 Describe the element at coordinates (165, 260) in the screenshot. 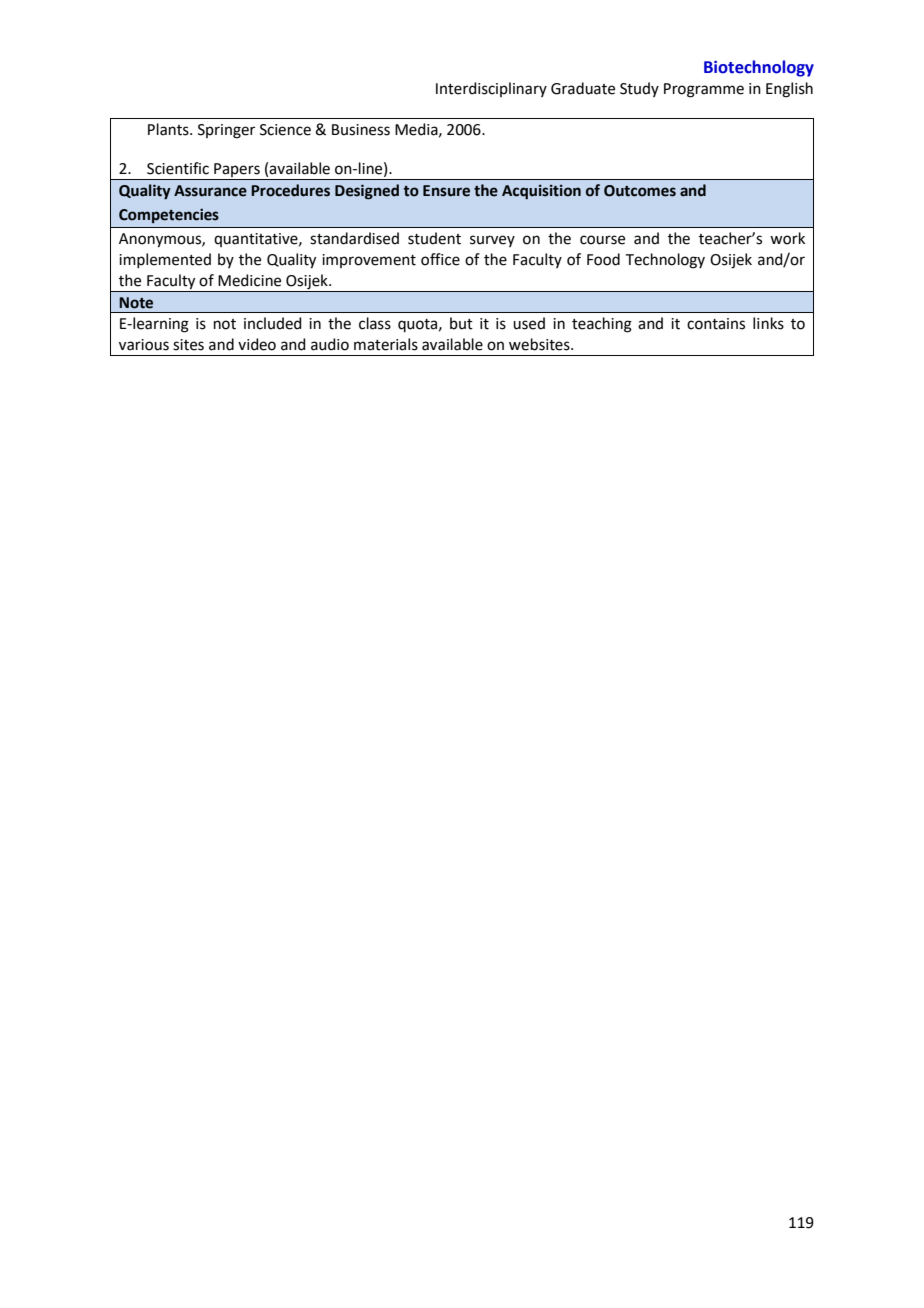

I see `implemented` at that location.
